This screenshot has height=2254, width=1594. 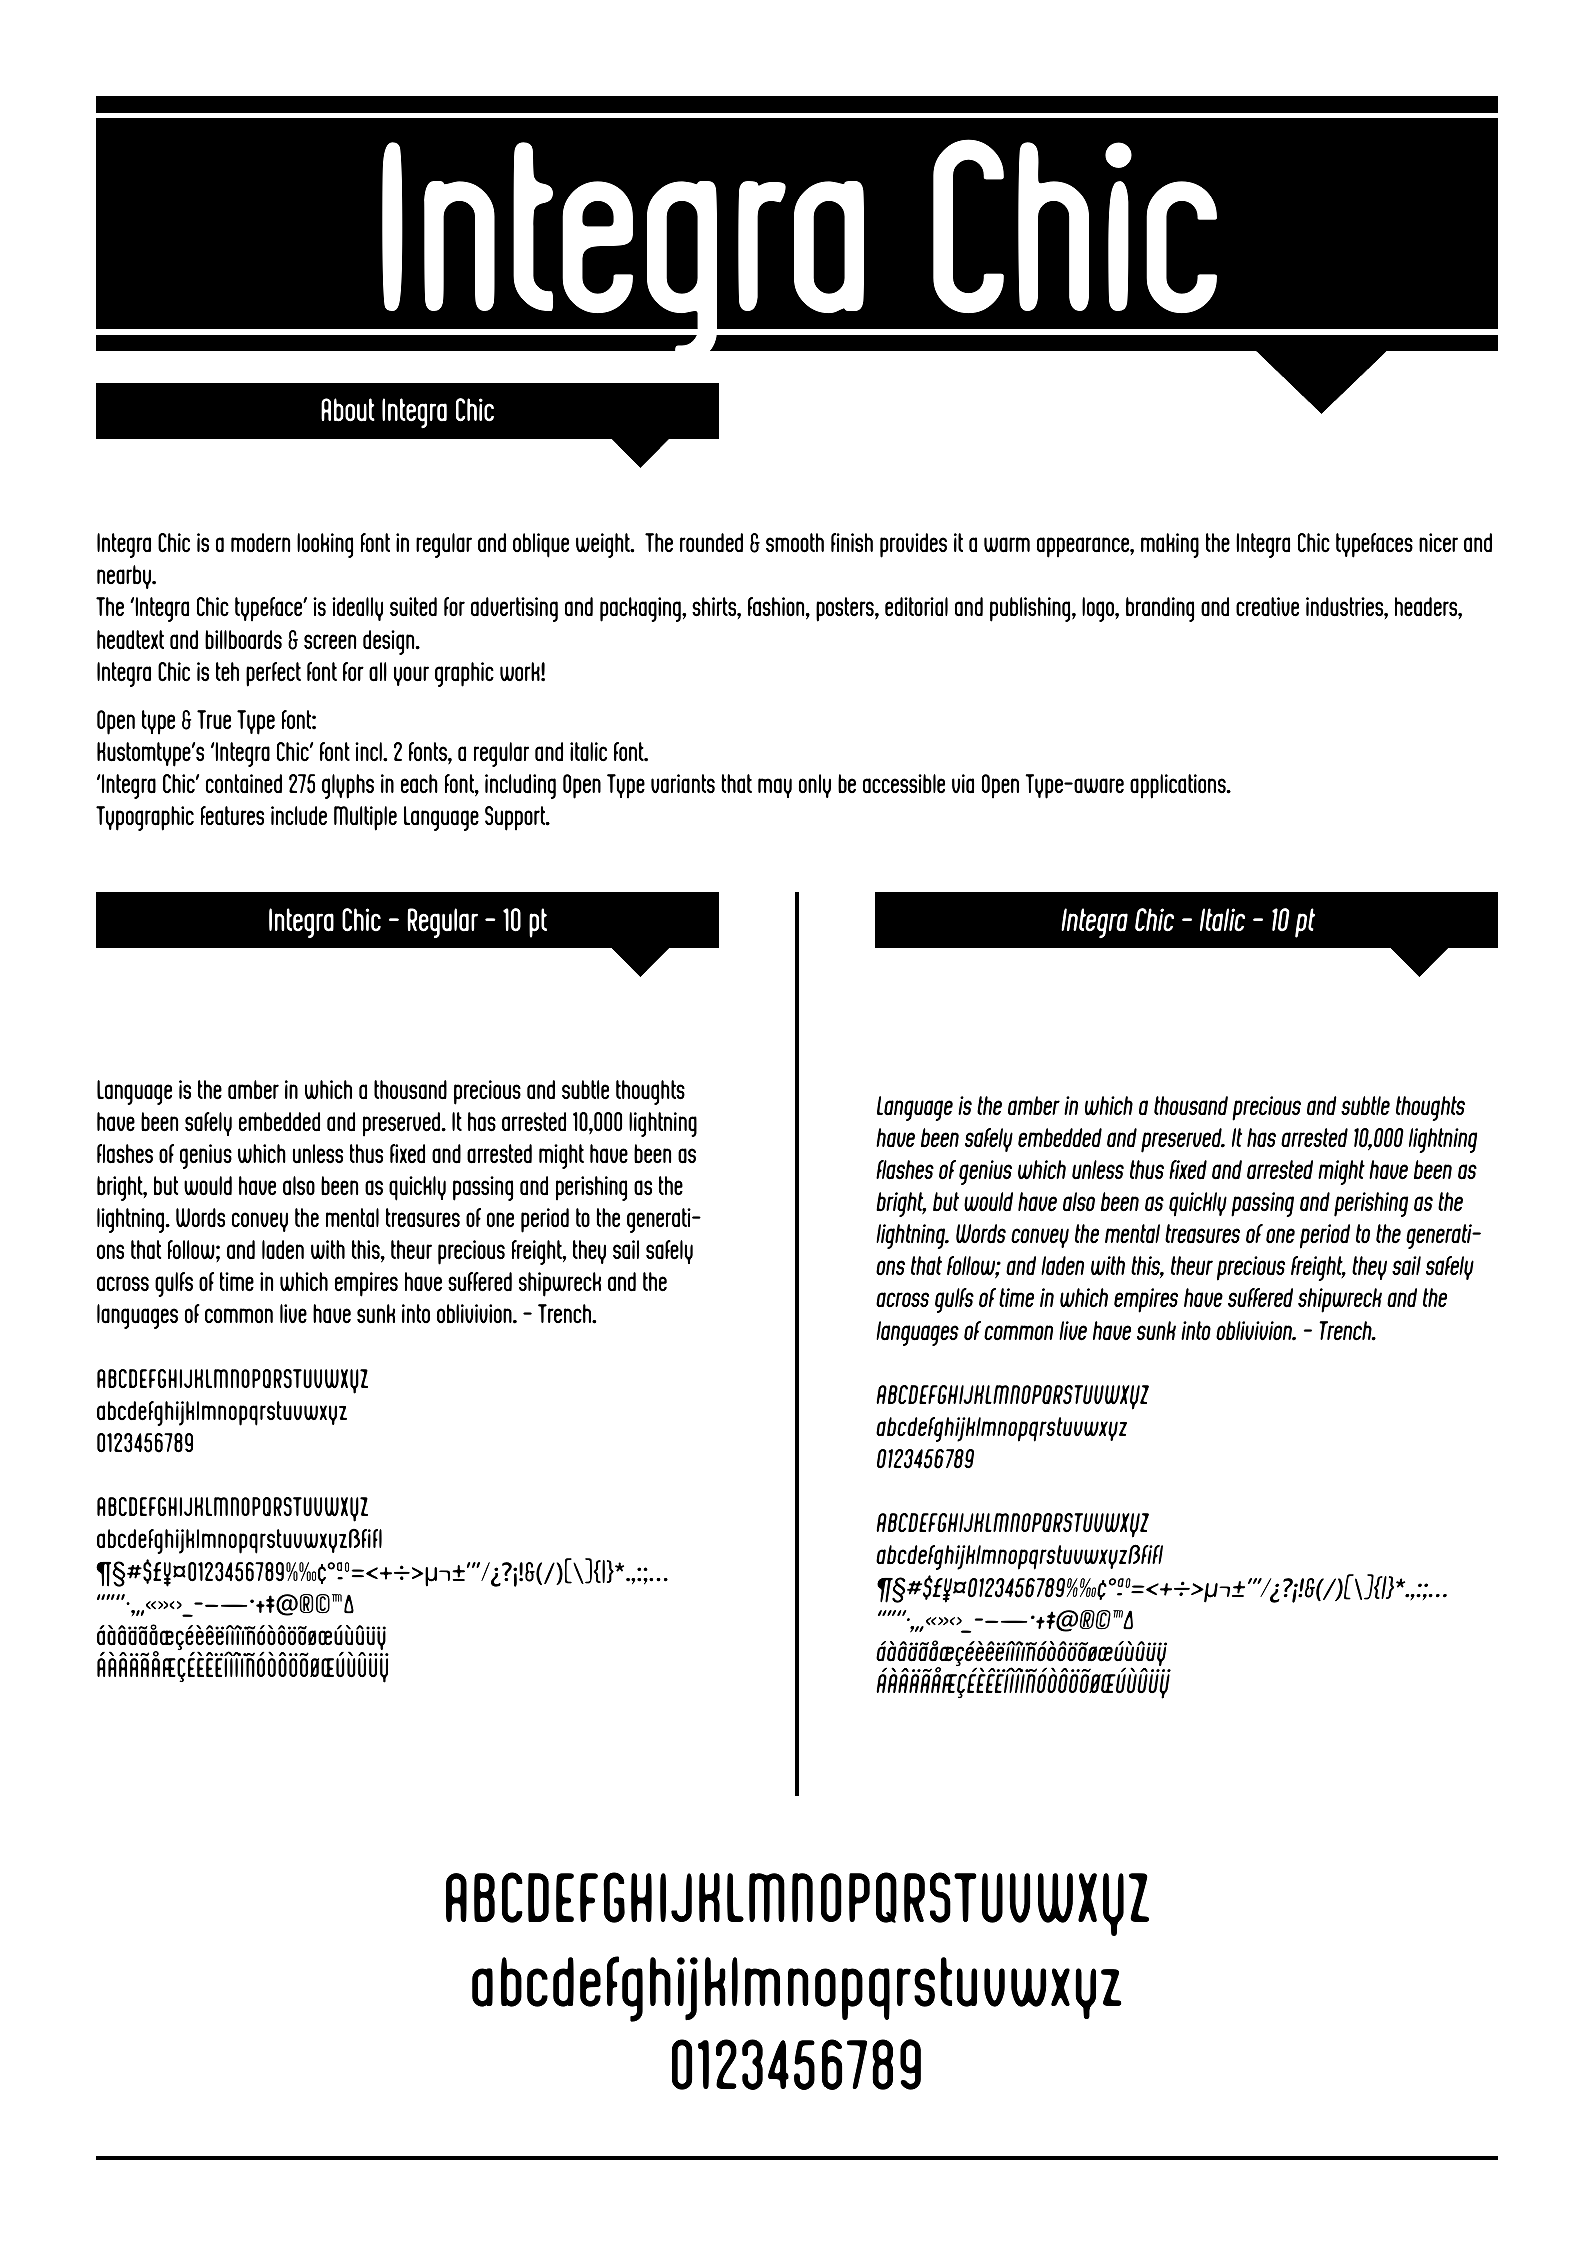 What do you see at coordinates (916, 607) in the screenshot?
I see `editorial` at bounding box center [916, 607].
